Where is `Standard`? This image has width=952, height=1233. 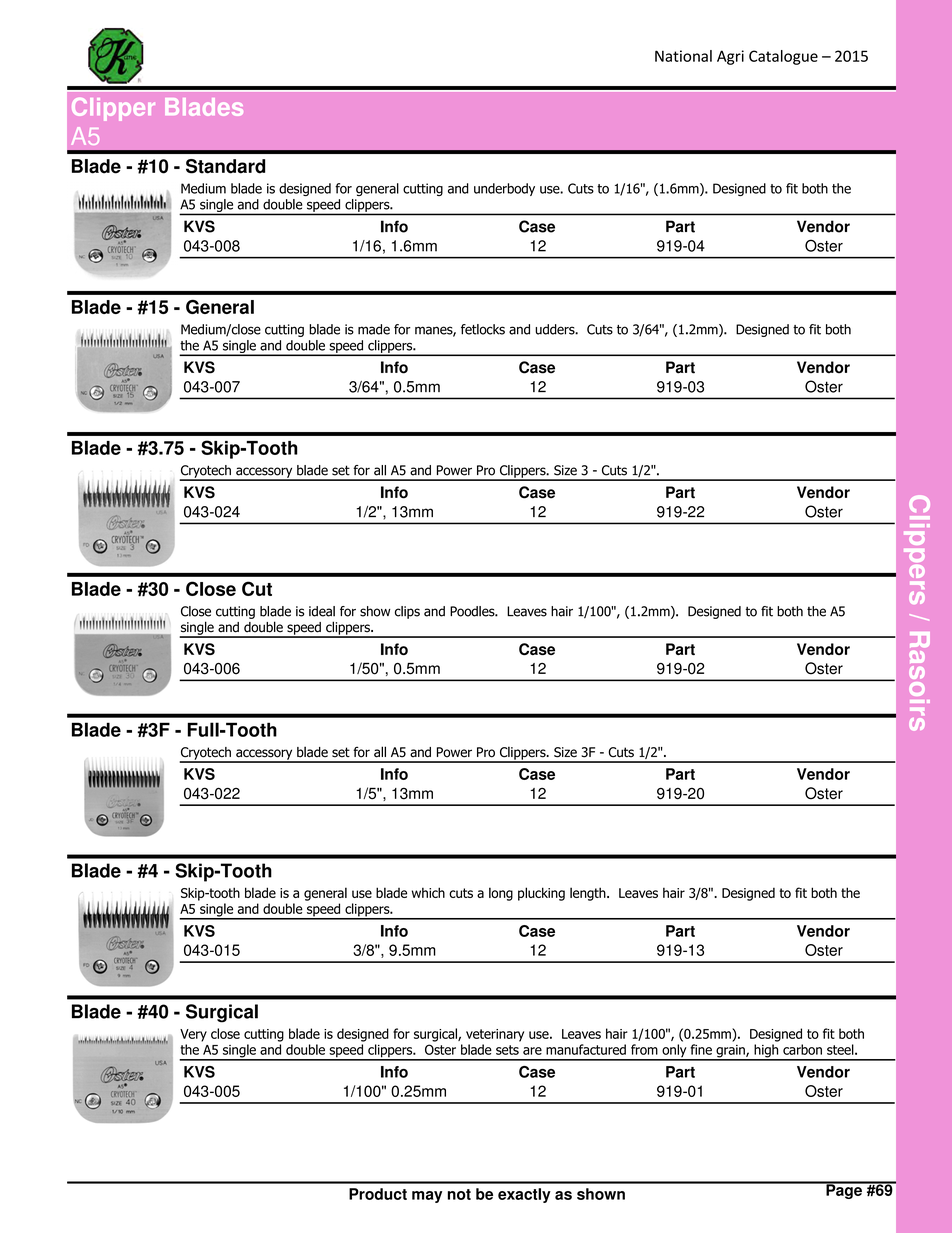
Standard is located at coordinates (225, 166).
